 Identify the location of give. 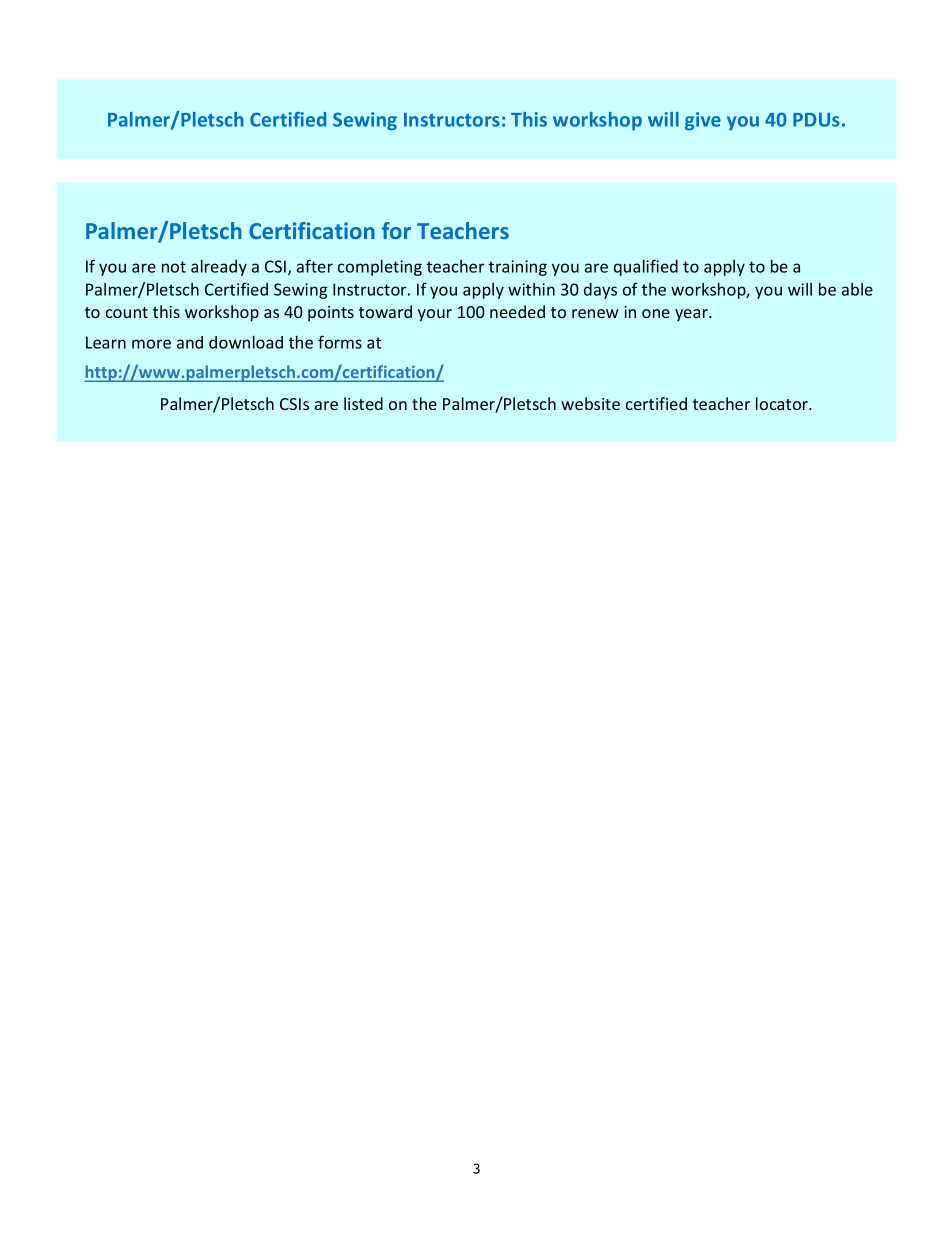
(703, 121).
